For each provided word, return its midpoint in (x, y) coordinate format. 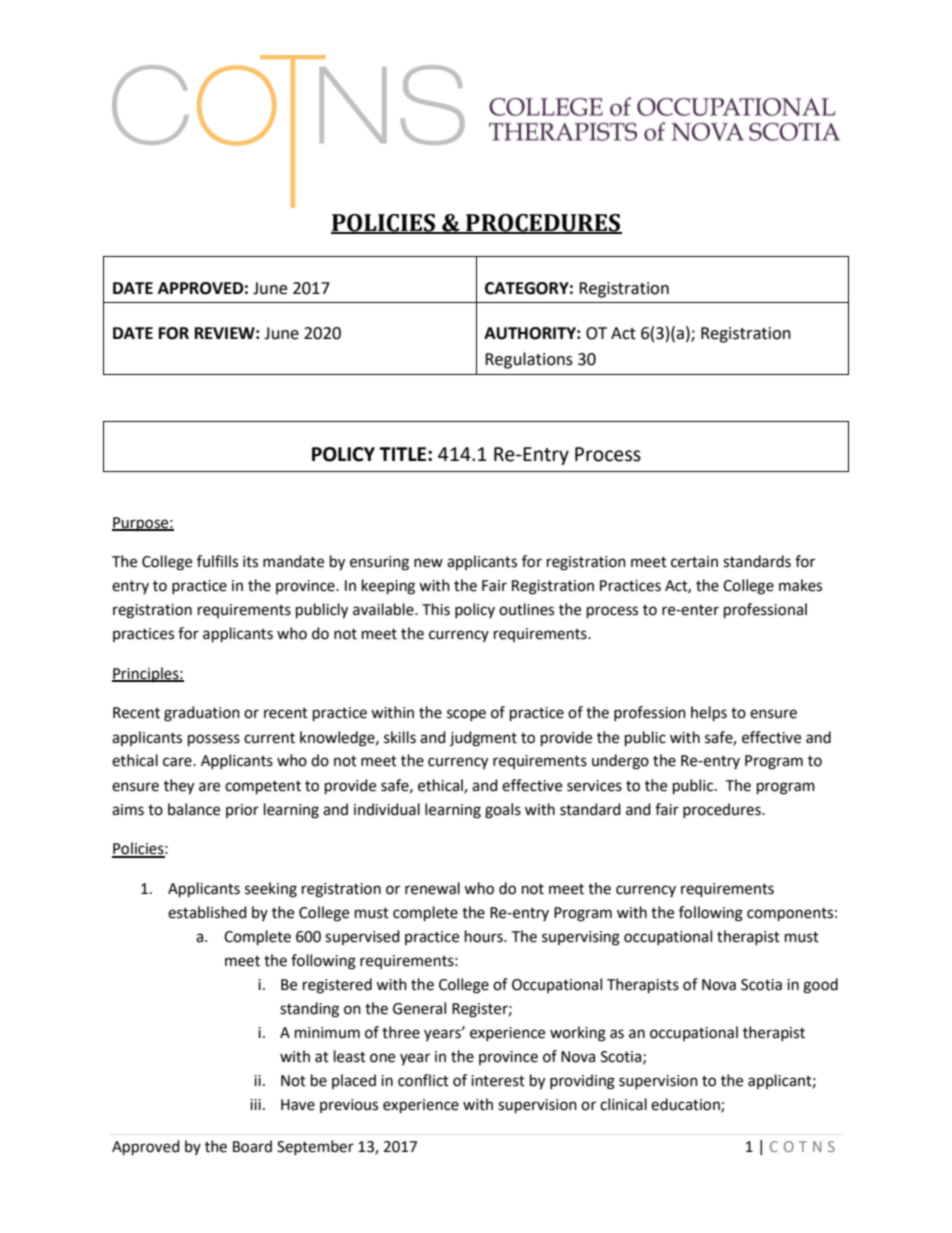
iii (255, 1104)
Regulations (529, 360)
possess (214, 740)
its (250, 562)
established (207, 912)
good (820, 986)
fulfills (217, 561)
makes (800, 585)
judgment (483, 739)
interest (498, 1081)
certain (694, 562)
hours (485, 936)
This (436, 609)
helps (709, 714)
